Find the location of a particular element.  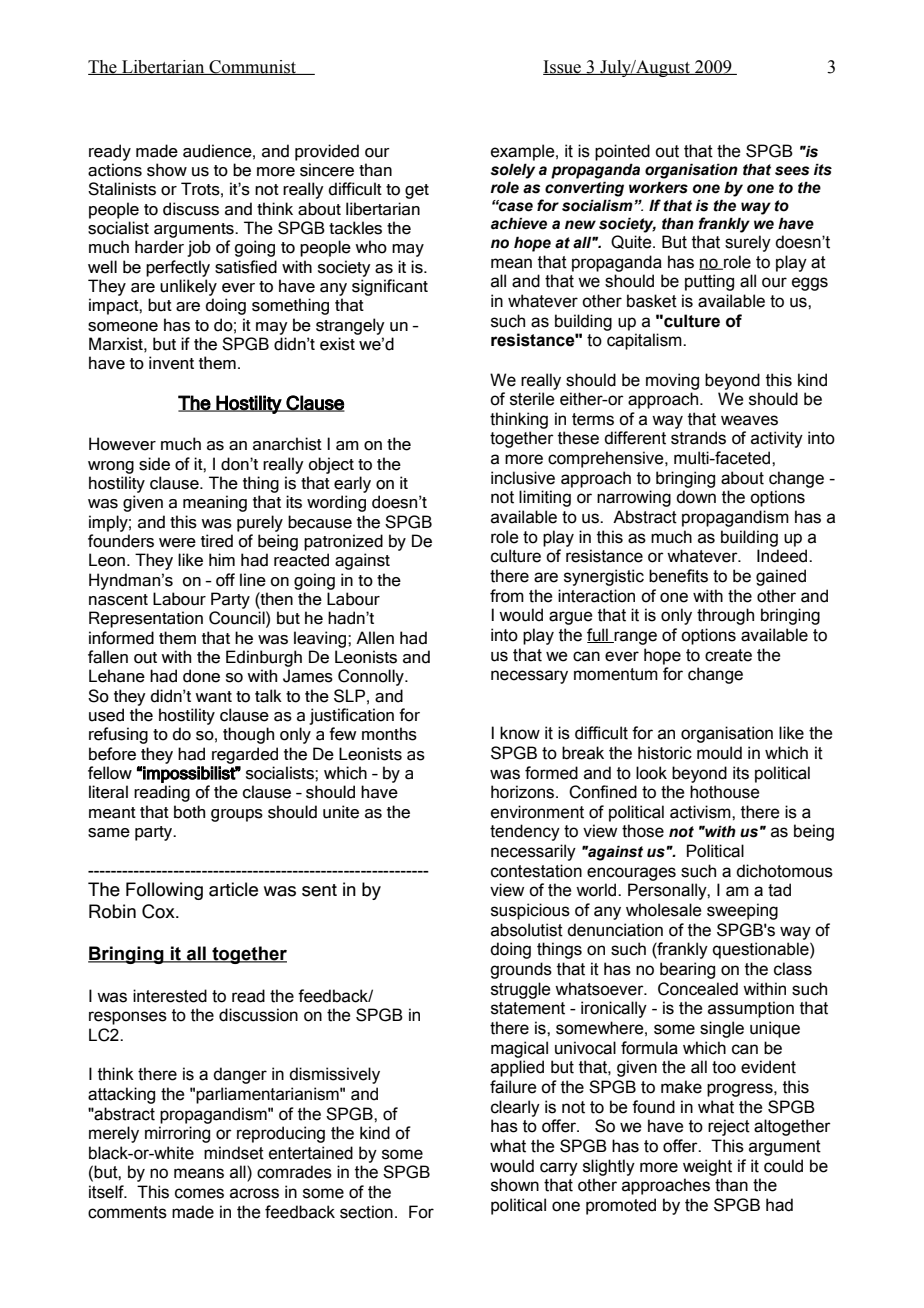

Communist is located at coordinates (252, 67).
